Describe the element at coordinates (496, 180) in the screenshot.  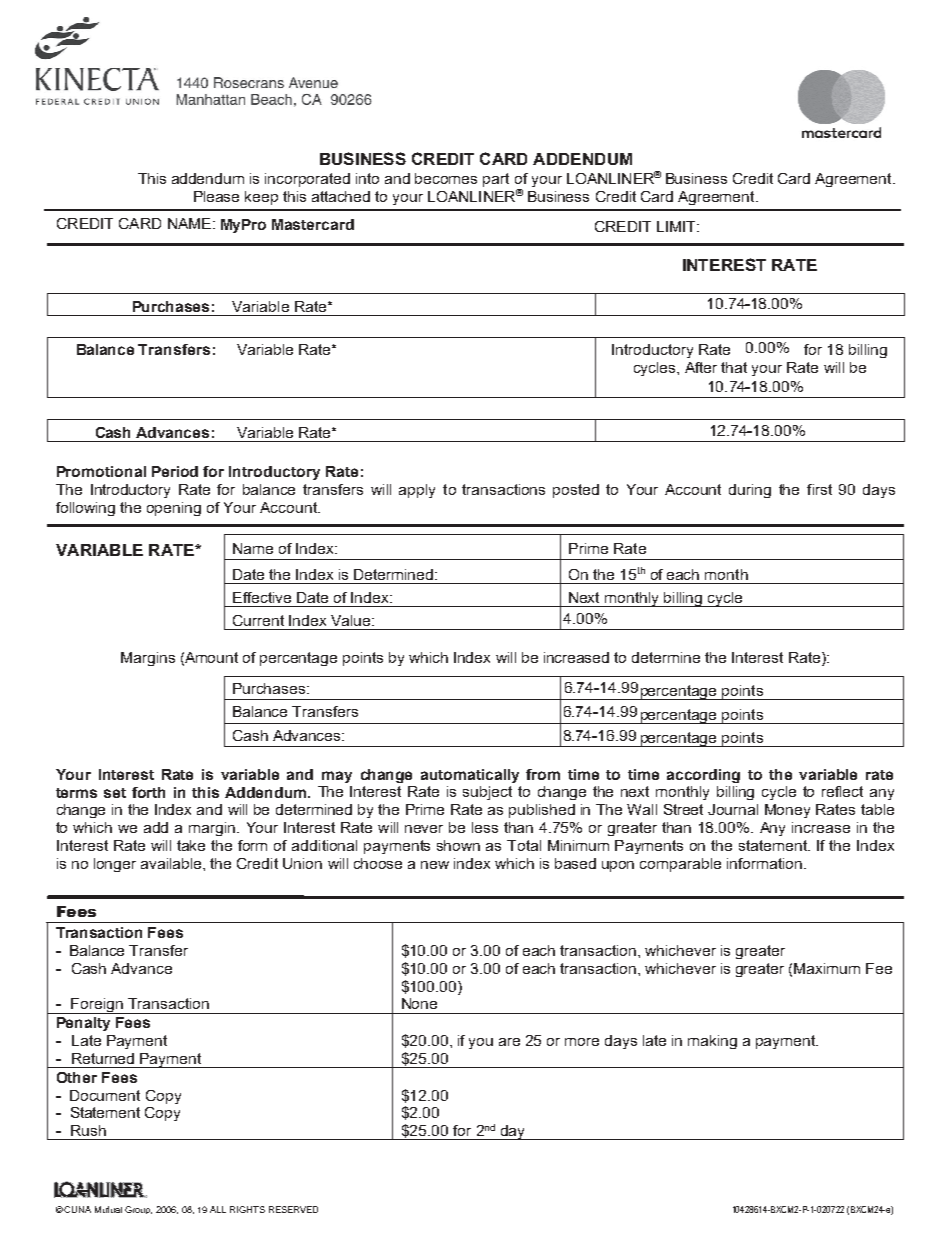
I see `part` at that location.
